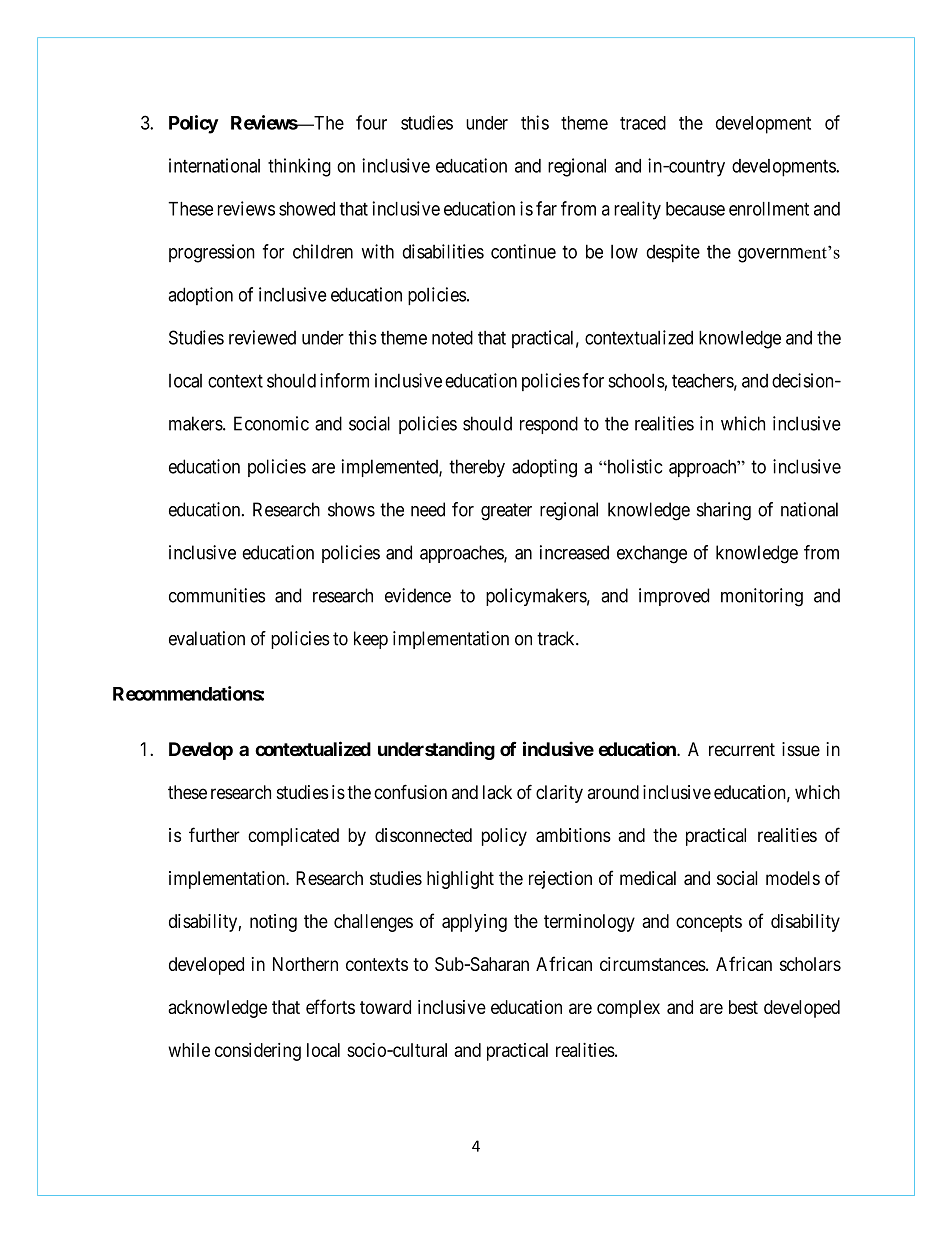 This screenshot has width=952, height=1233. Describe the element at coordinates (299, 167) in the screenshot. I see `thinking` at that location.
